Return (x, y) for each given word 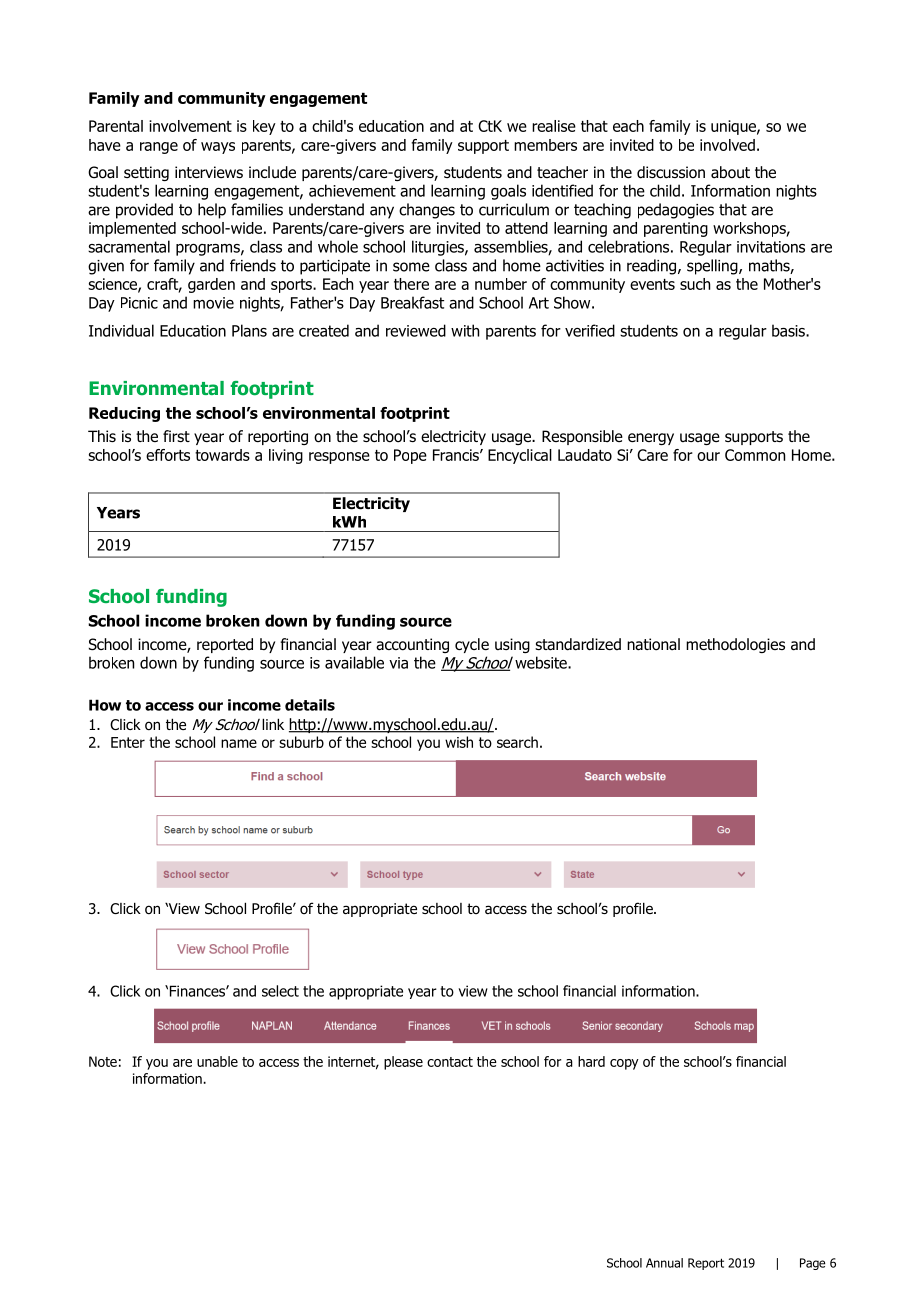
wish (459, 742)
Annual (664, 1263)
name (239, 743)
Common (755, 455)
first (176, 436)
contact (450, 1062)
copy (624, 1064)
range (159, 148)
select (280, 991)
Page (812, 1264)
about (730, 172)
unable (217, 1061)
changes (427, 211)
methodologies (735, 645)
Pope (410, 456)
